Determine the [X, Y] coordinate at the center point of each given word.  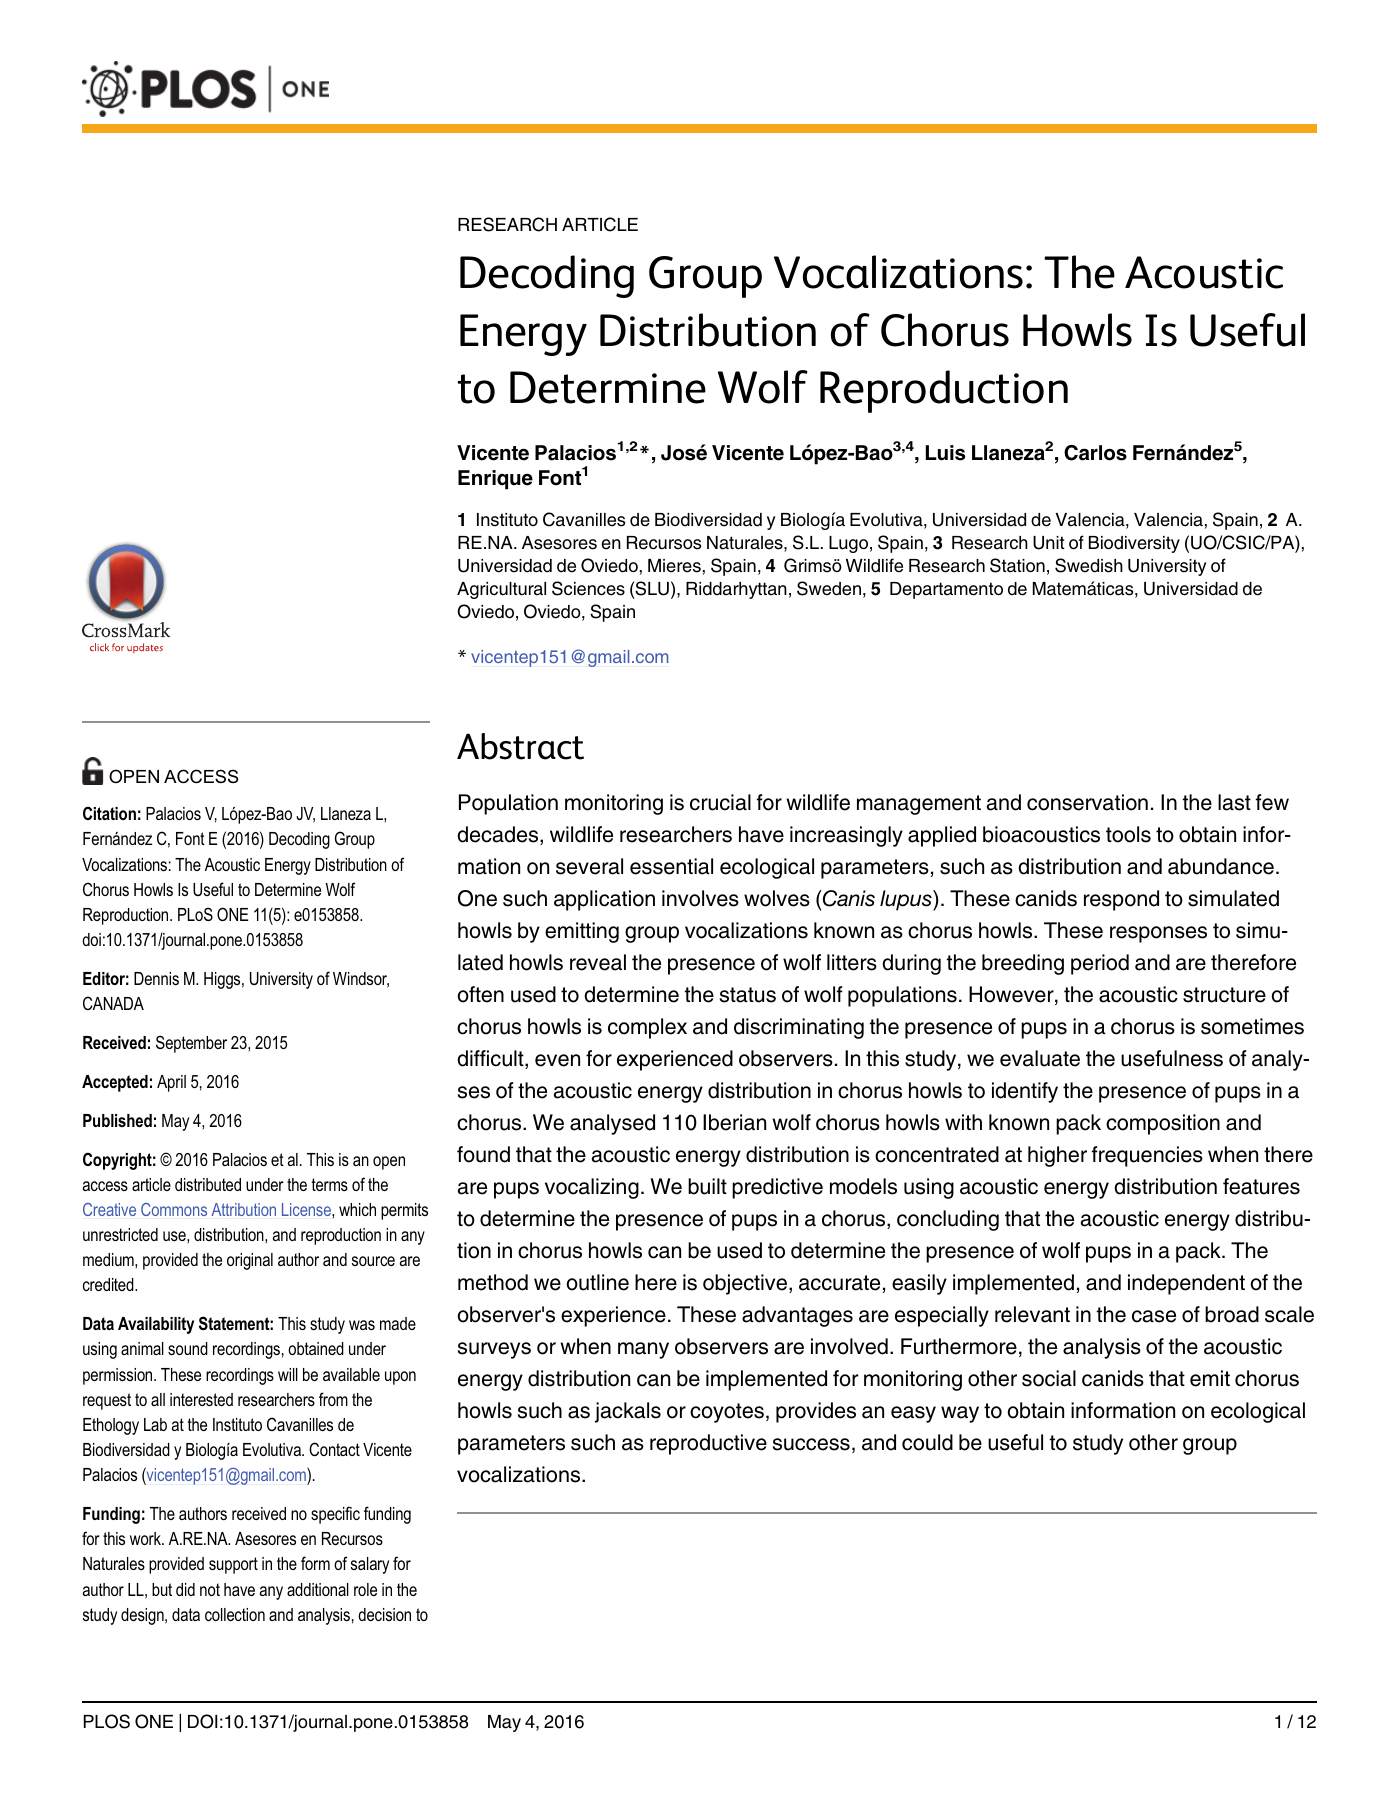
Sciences [588, 588]
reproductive [708, 1444]
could [927, 1442]
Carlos [1095, 453]
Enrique [495, 480]
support [233, 1565]
